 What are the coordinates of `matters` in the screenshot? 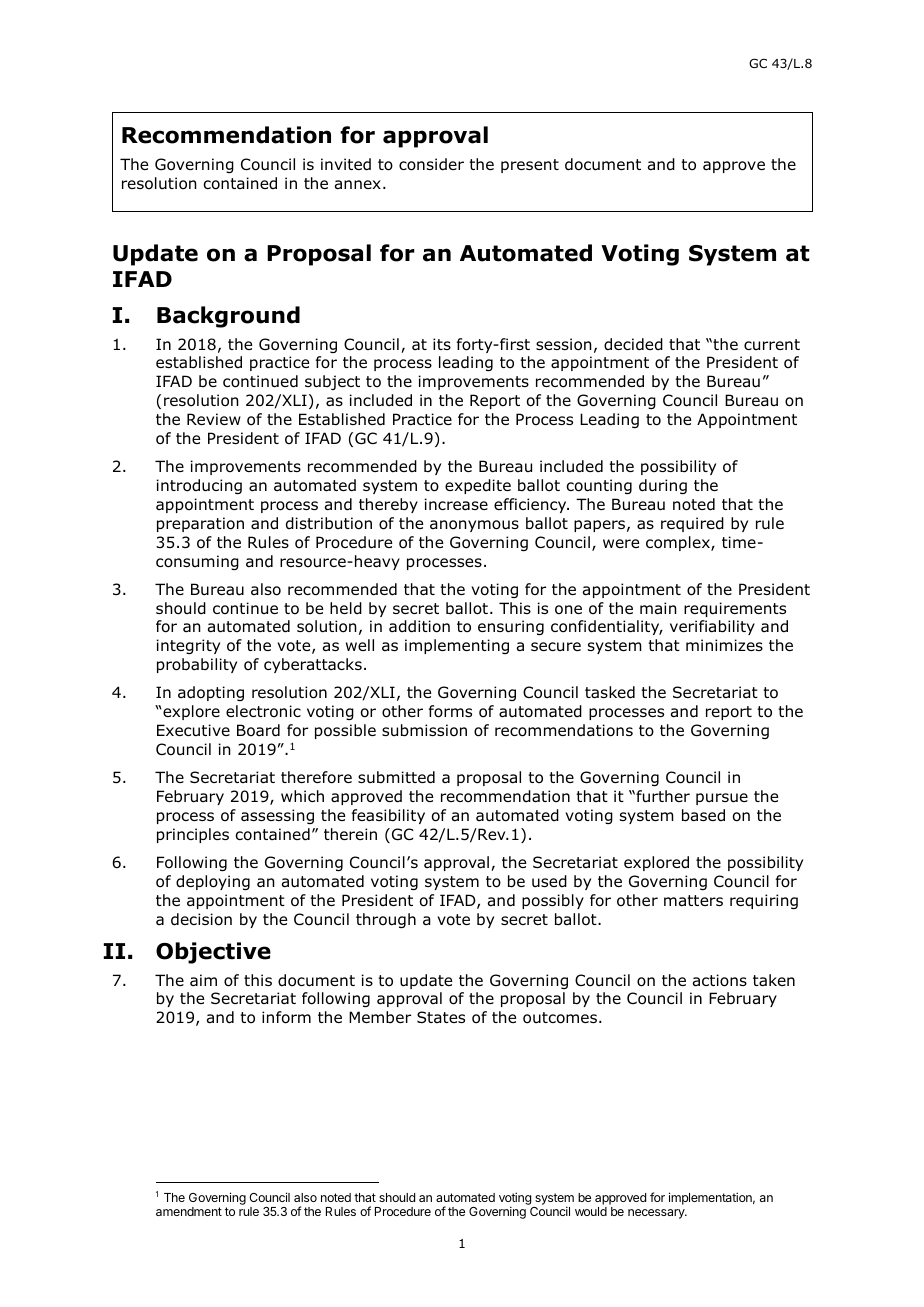 It's located at (693, 901).
